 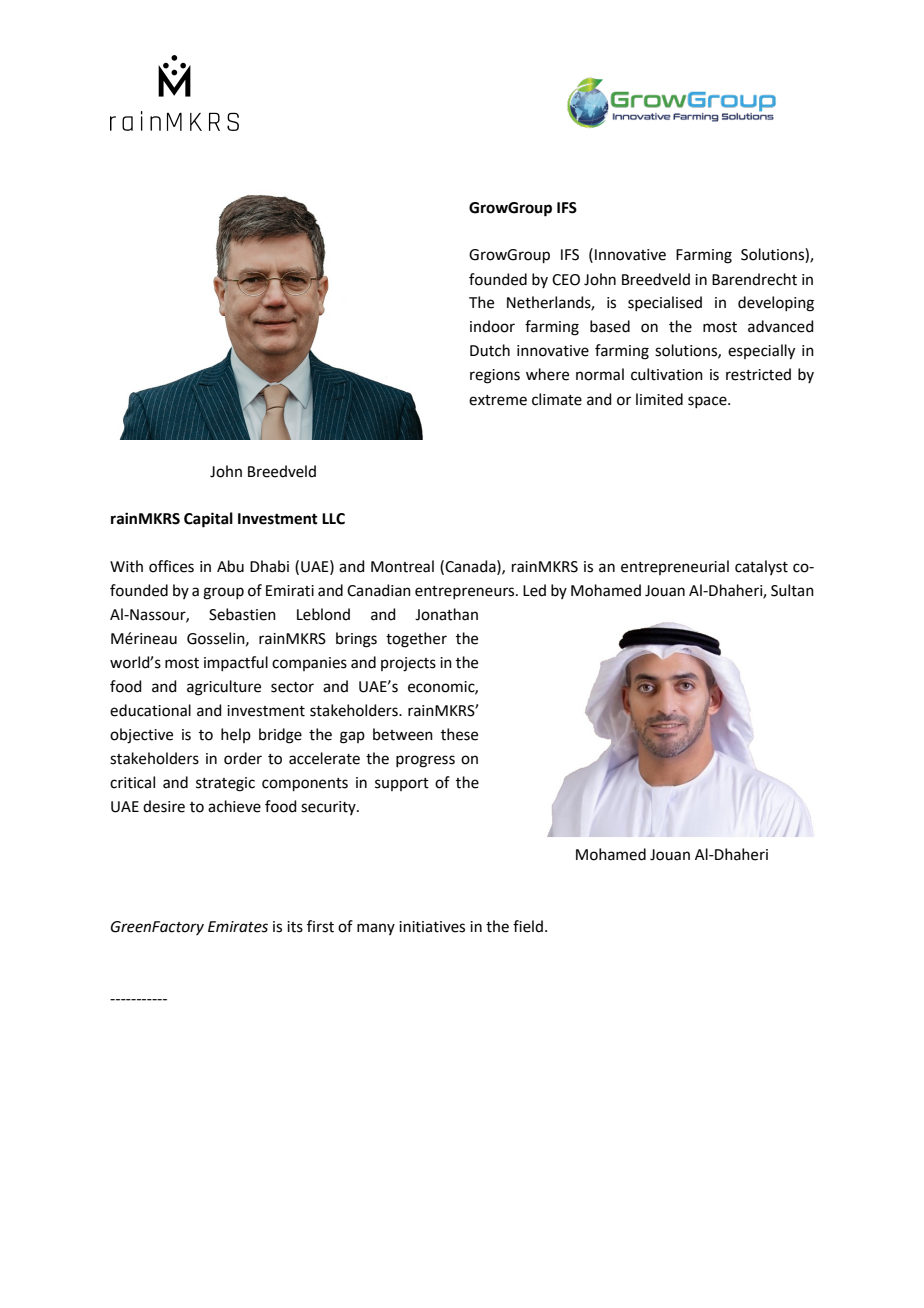 I want to click on field, so click(x=528, y=926).
